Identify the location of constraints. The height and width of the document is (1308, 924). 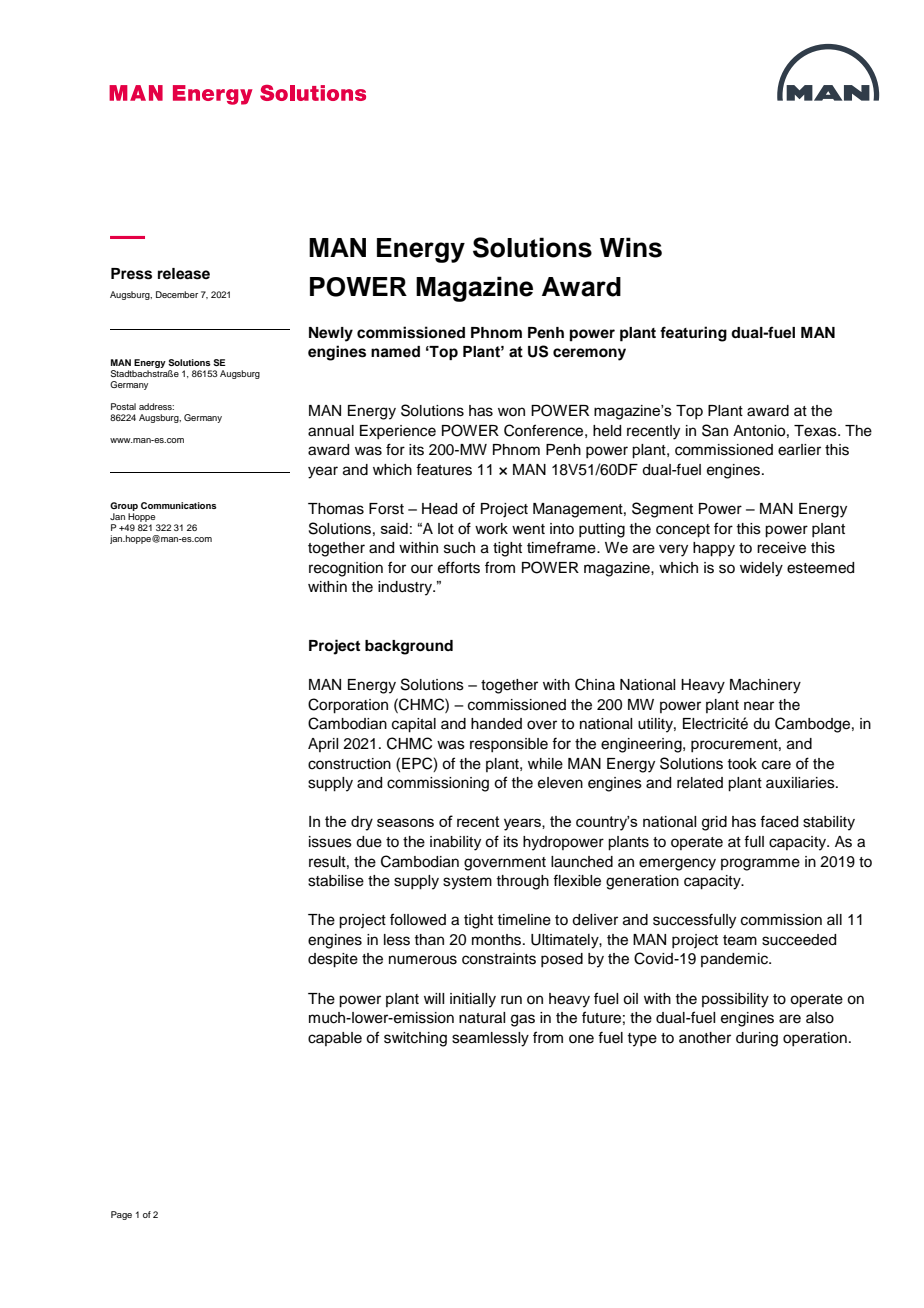
(499, 959).
